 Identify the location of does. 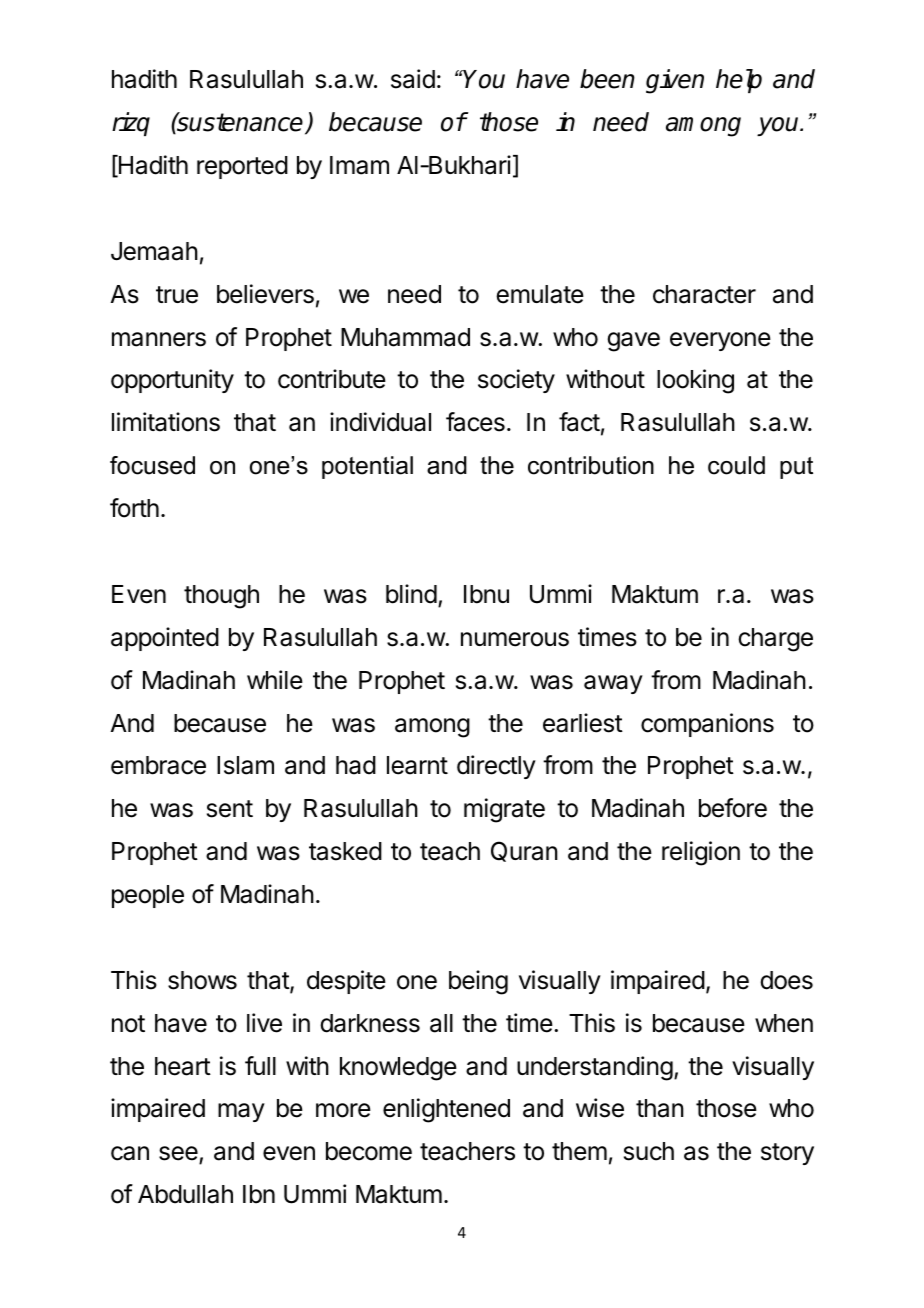
(786, 980).
